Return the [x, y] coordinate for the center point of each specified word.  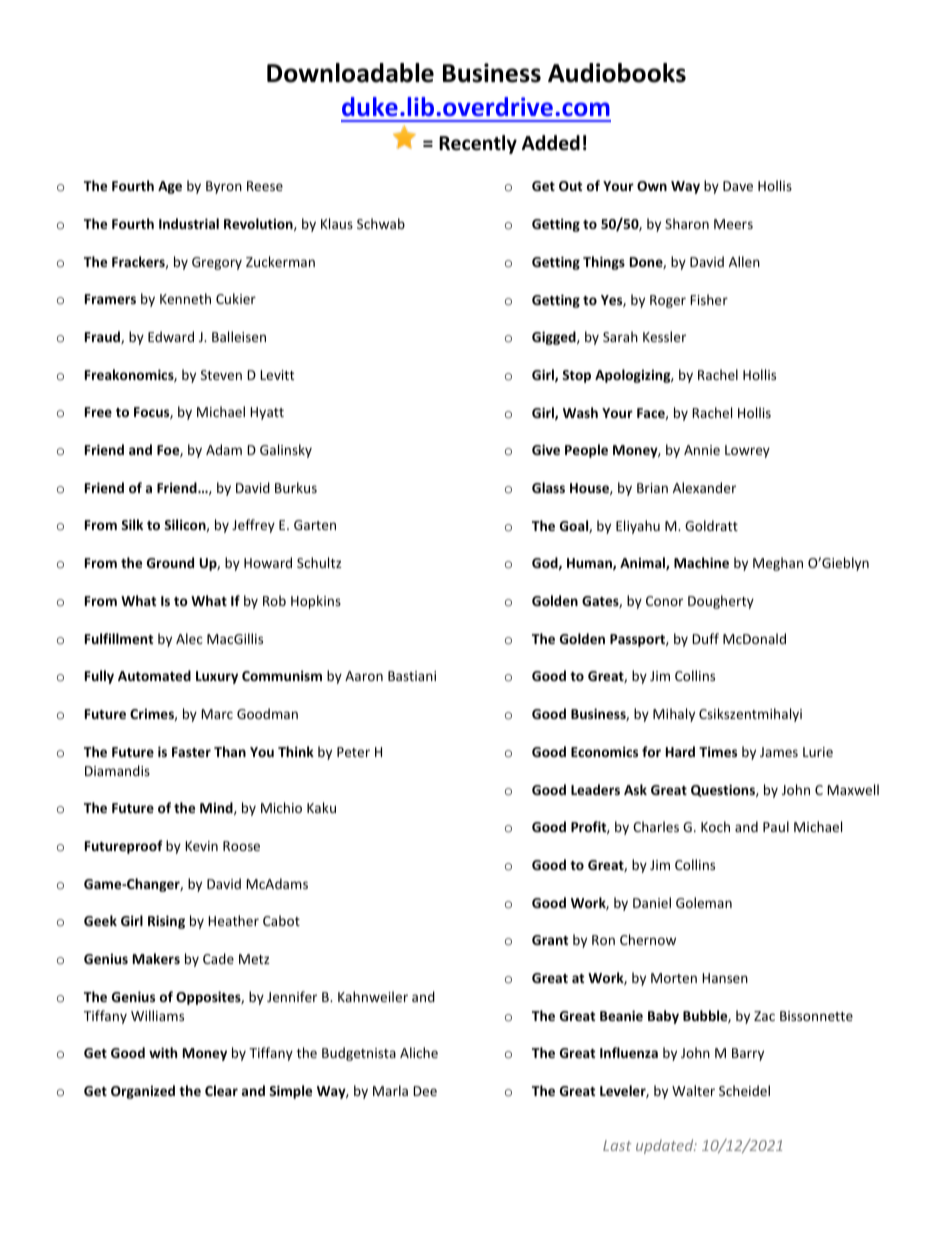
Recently [478, 144]
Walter [693, 1090]
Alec [189, 638]
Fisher [709, 299]
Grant [550, 940]
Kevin [201, 846]
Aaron [364, 676]
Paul [776, 826]
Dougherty [721, 602]
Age [170, 187]
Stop [576, 376]
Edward [171, 336]
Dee [425, 1091]
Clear [221, 1090]
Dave [738, 186]
